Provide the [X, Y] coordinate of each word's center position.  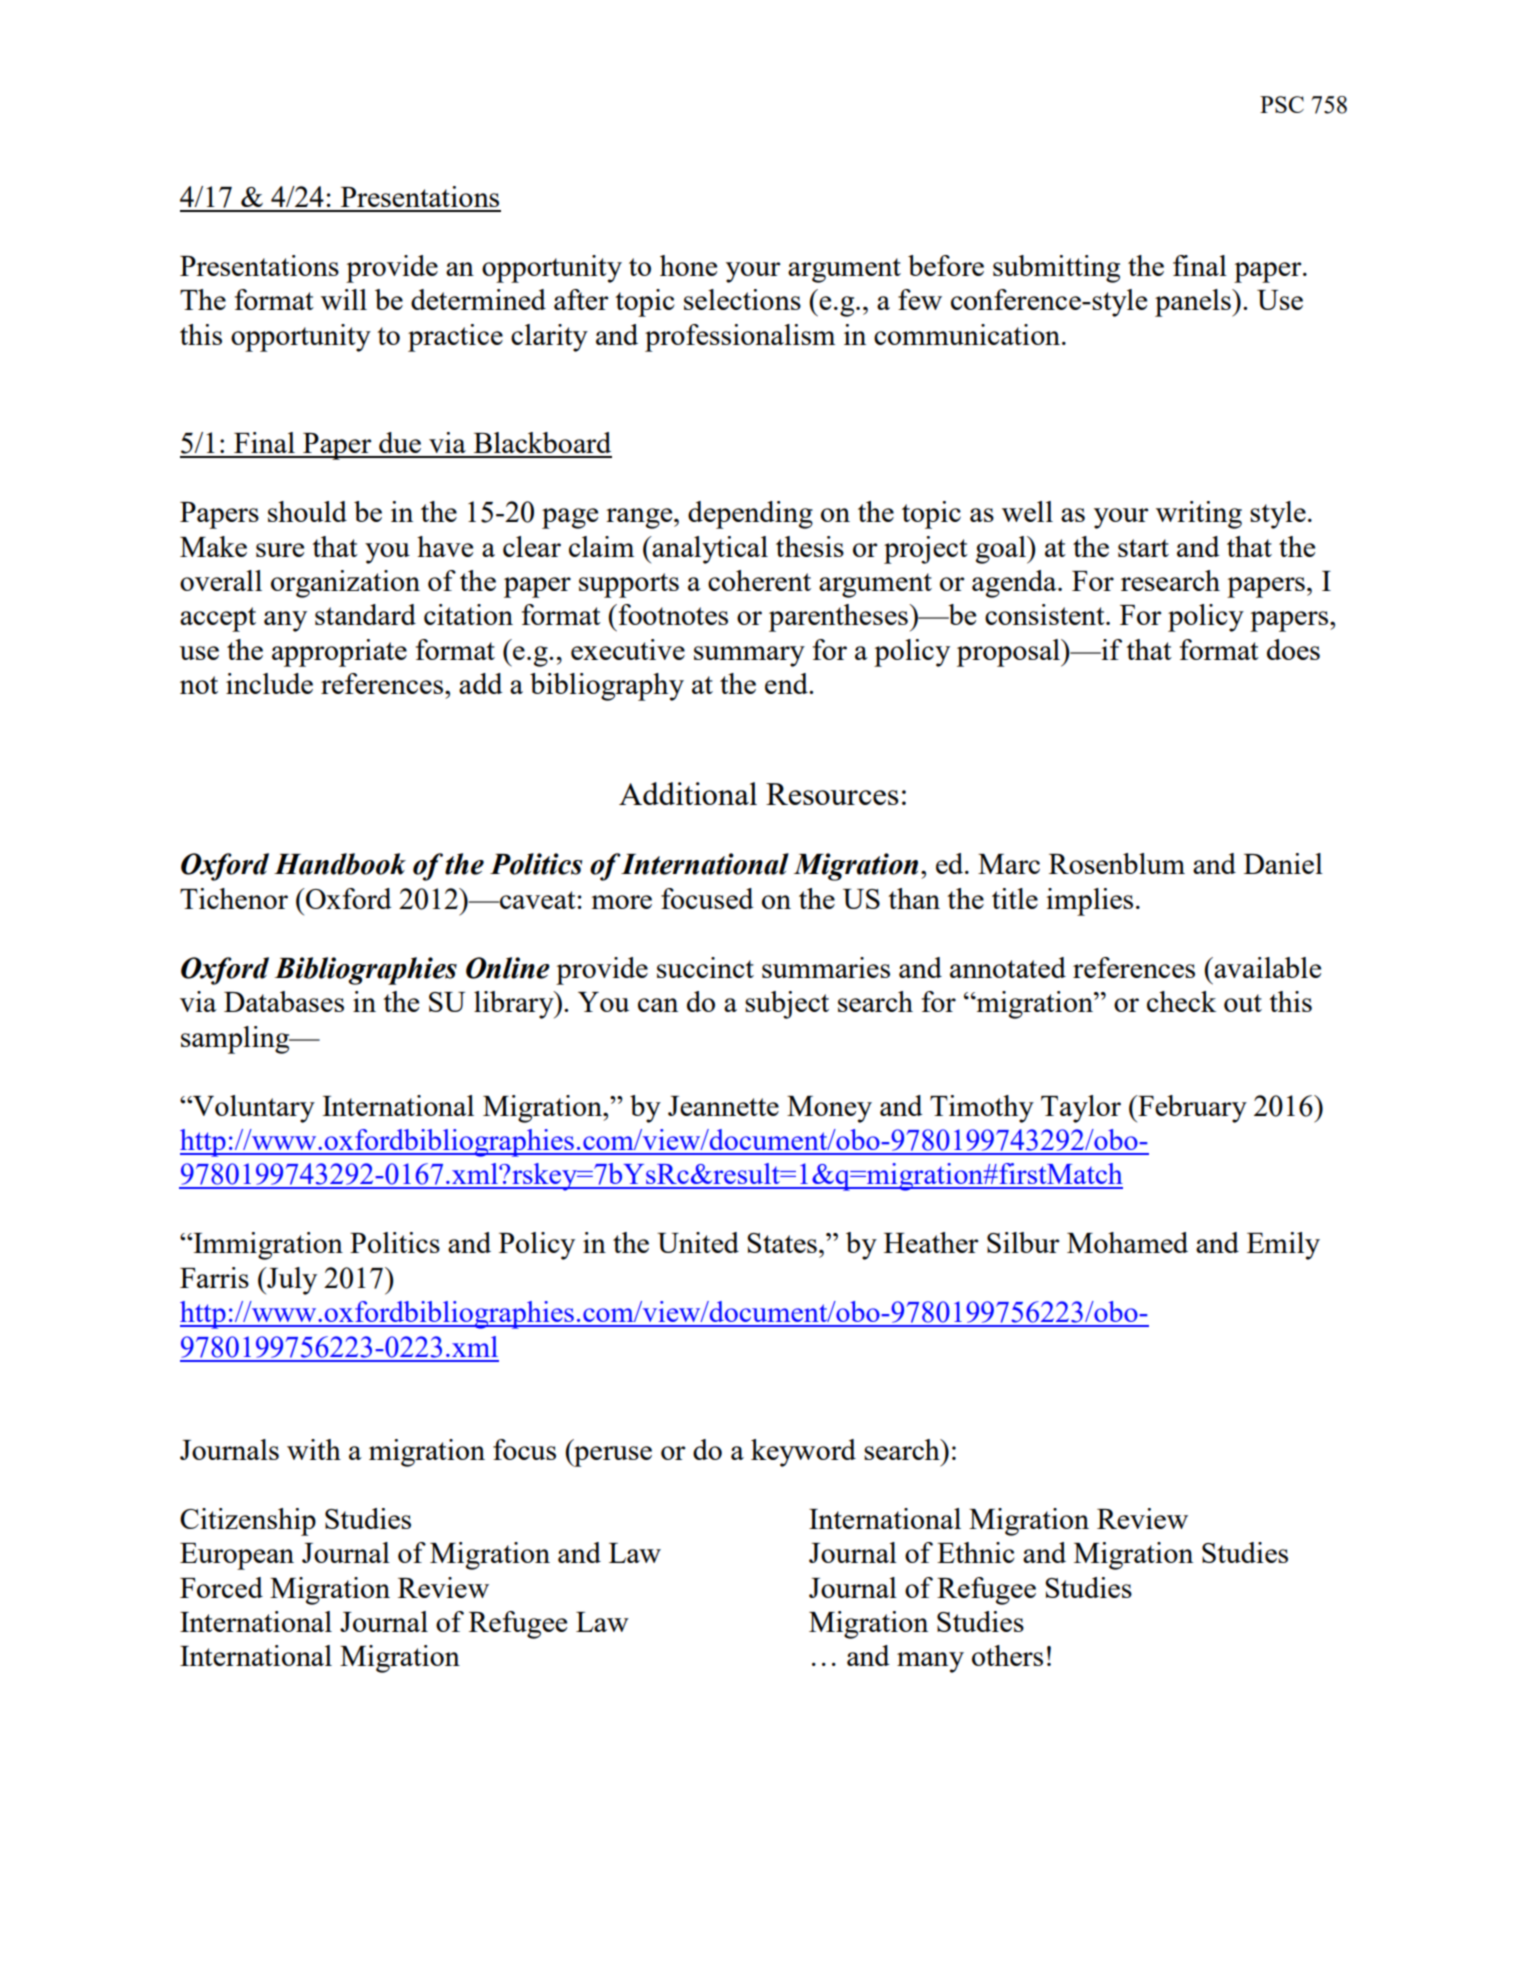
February [1191, 1109]
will [344, 299]
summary [749, 656]
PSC [1282, 104]
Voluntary [253, 1109]
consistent [1046, 614]
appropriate [339, 653]
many [930, 1662]
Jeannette [723, 1106]
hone [688, 265]
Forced [221, 1587]
